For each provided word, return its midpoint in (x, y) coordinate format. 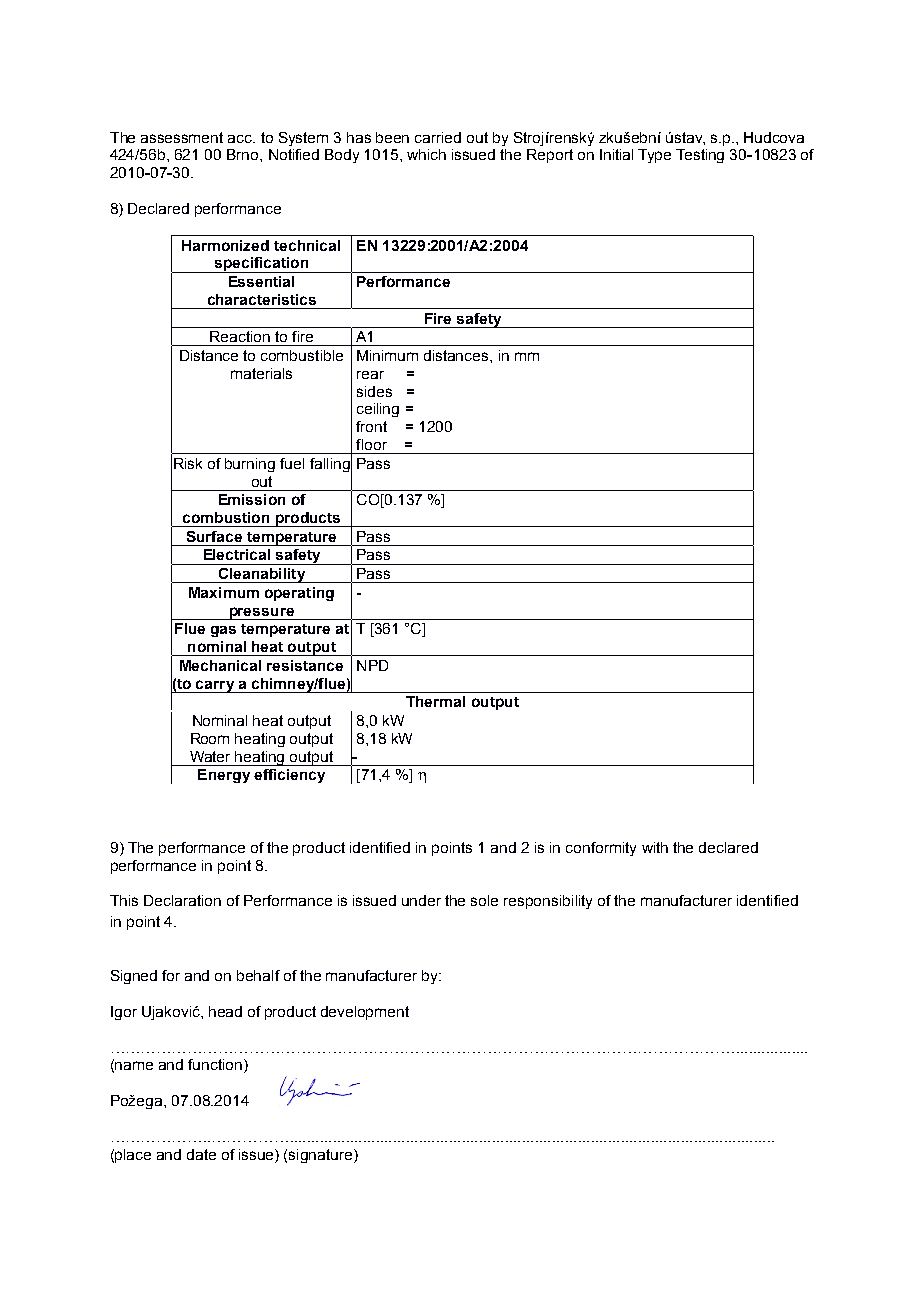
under (421, 900)
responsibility (548, 902)
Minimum (387, 355)
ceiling (378, 410)
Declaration (182, 900)
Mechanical (220, 665)
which (426, 154)
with (655, 847)
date (201, 1154)
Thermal (435, 701)
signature (322, 1156)
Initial (616, 154)
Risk (188, 463)
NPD (372, 665)
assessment (182, 137)
